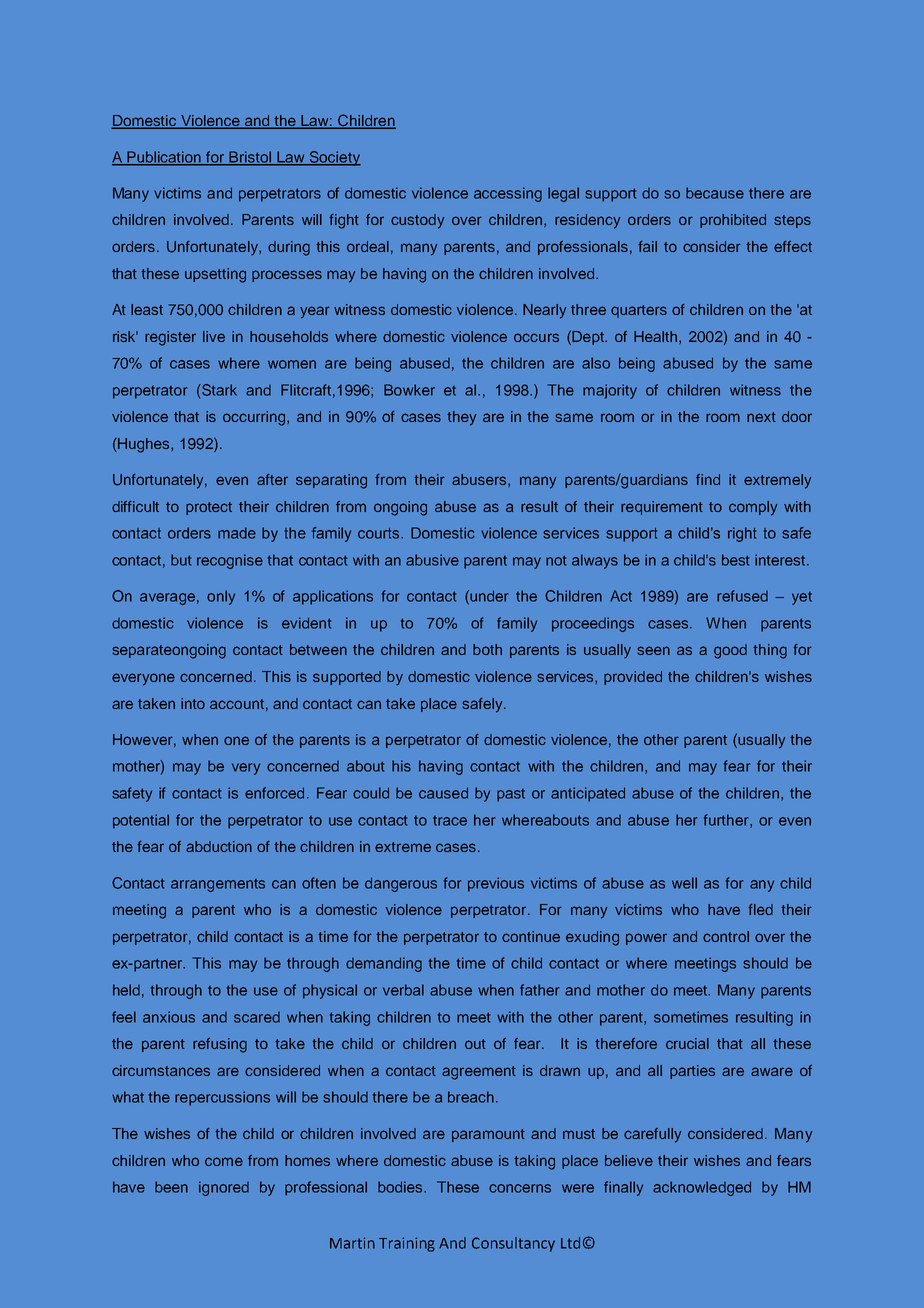  What do you see at coordinates (164, 158) in the screenshot?
I see `Publication` at bounding box center [164, 158].
